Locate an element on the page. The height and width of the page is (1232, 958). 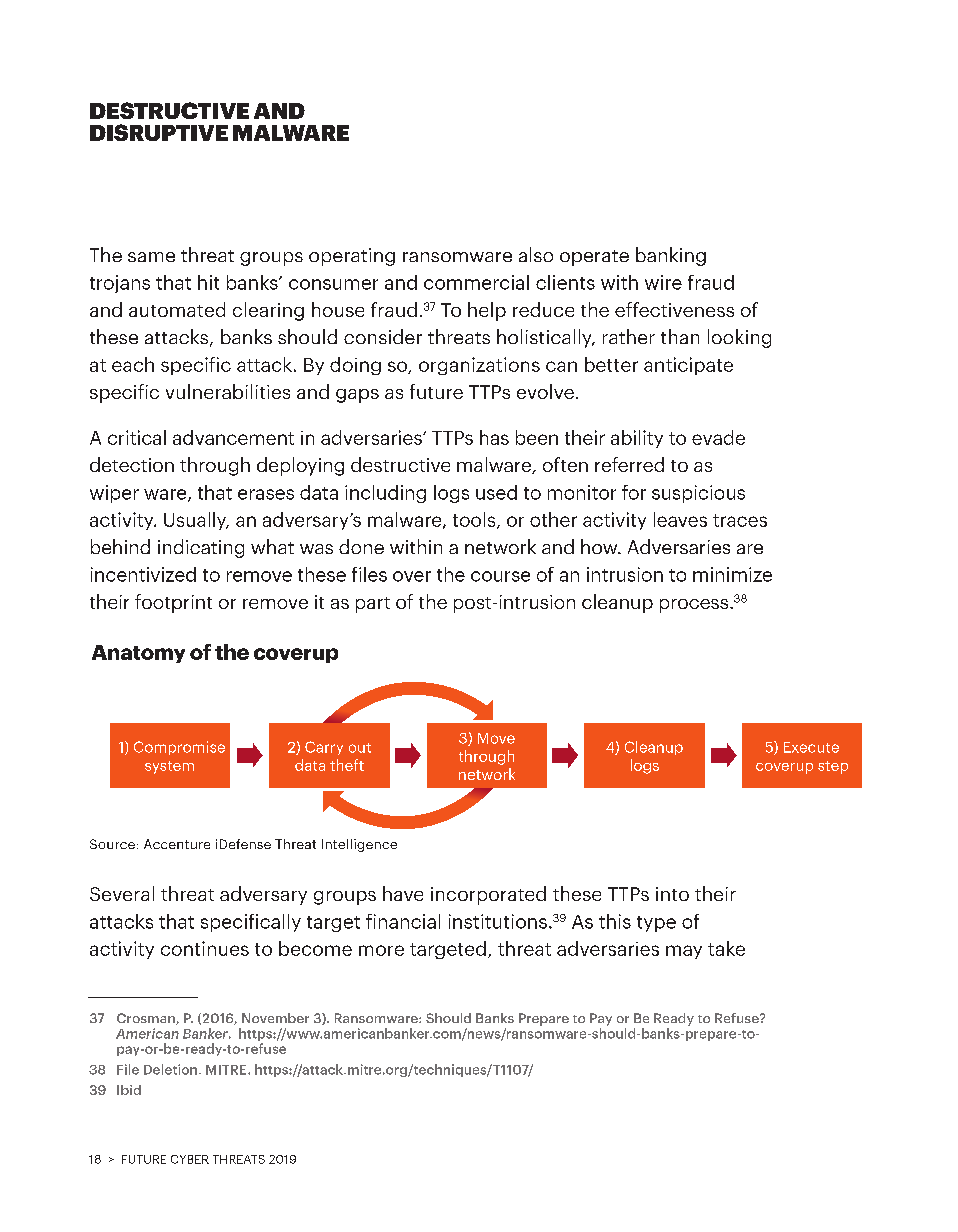
hit is located at coordinates (208, 282).
